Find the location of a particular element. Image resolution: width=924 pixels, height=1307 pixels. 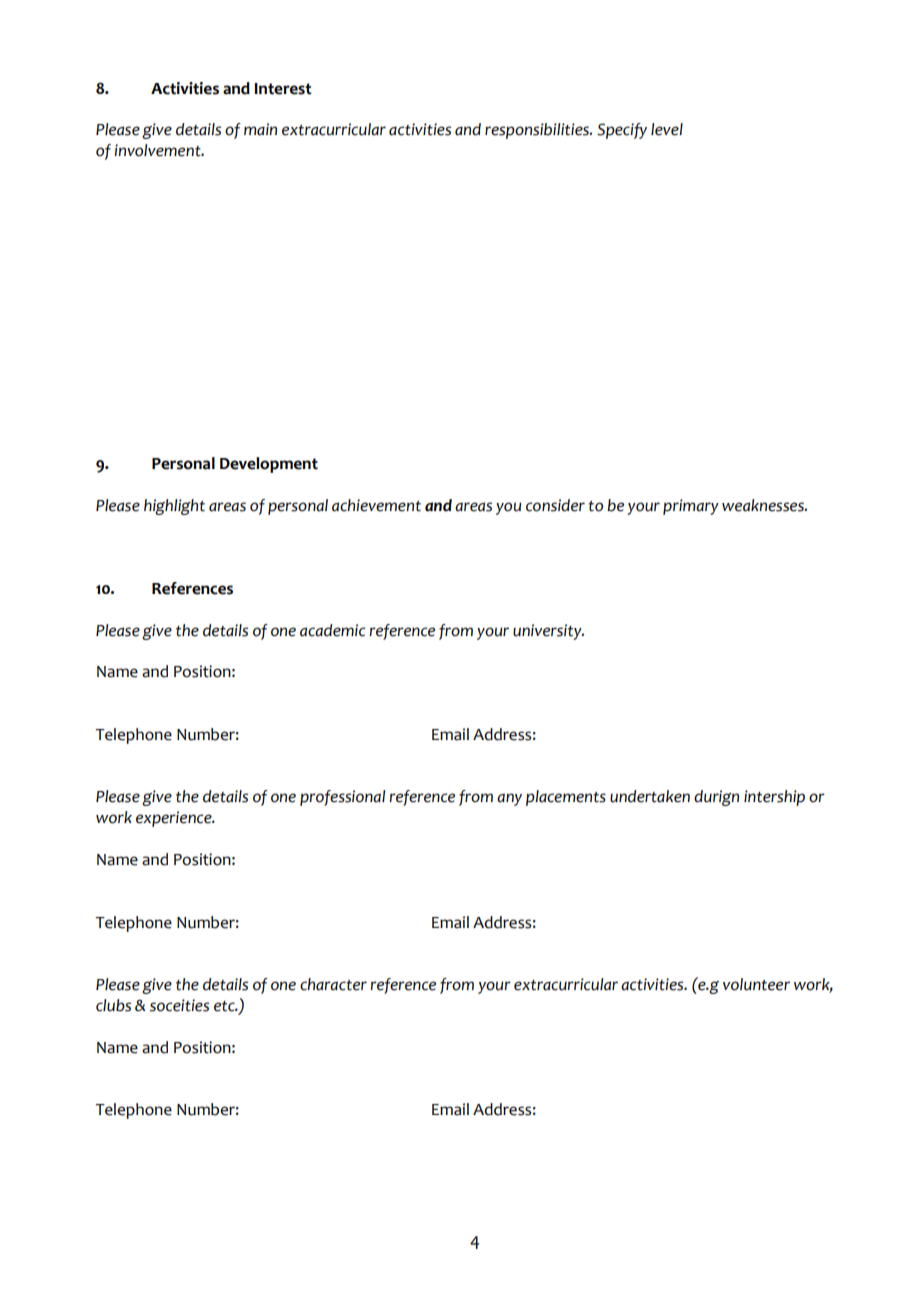

responsibilities is located at coordinates (538, 131).
